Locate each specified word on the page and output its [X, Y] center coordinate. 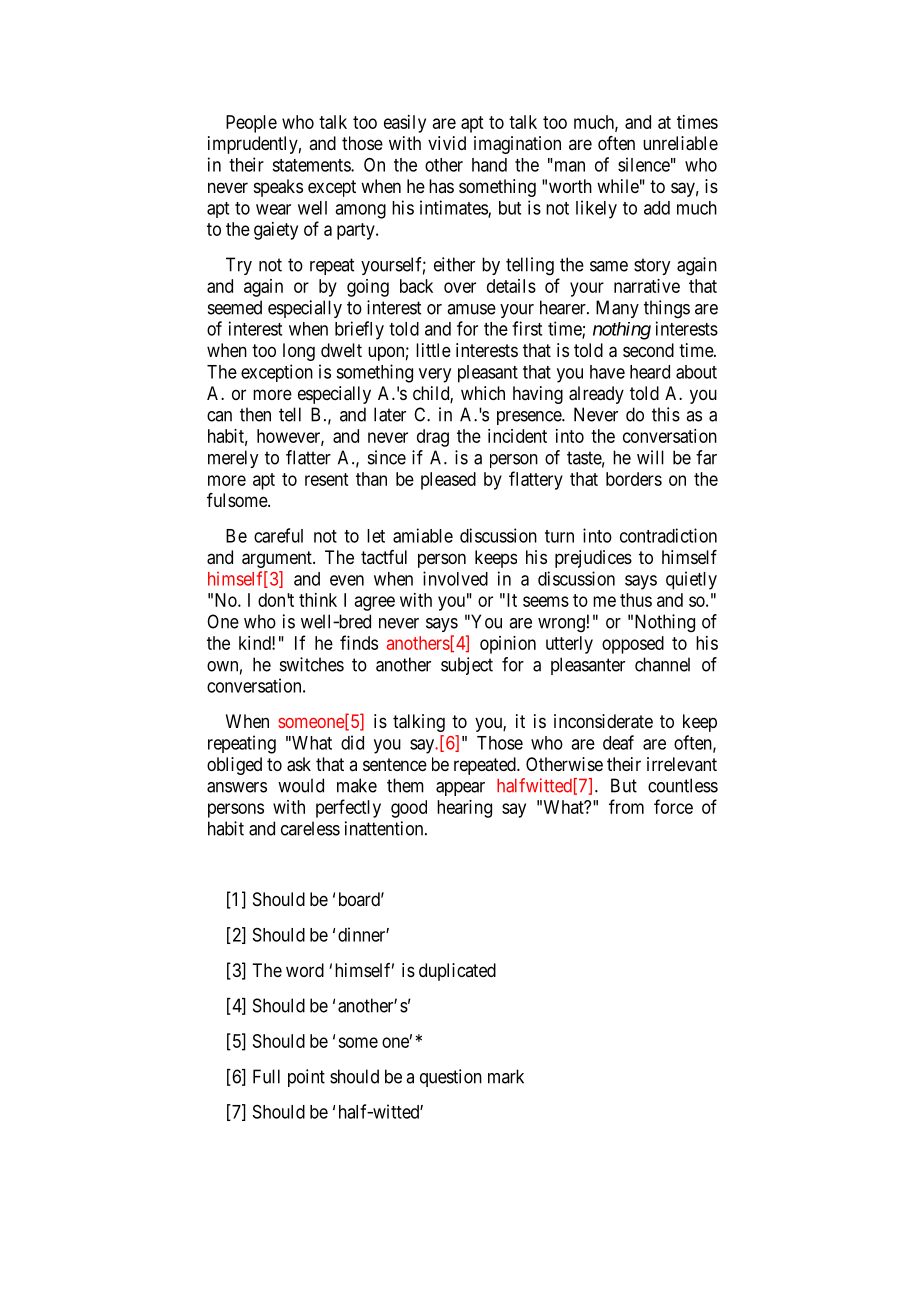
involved [455, 578]
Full [266, 1076]
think [318, 600]
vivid [447, 143]
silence [644, 164]
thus [636, 600]
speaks [278, 188]
